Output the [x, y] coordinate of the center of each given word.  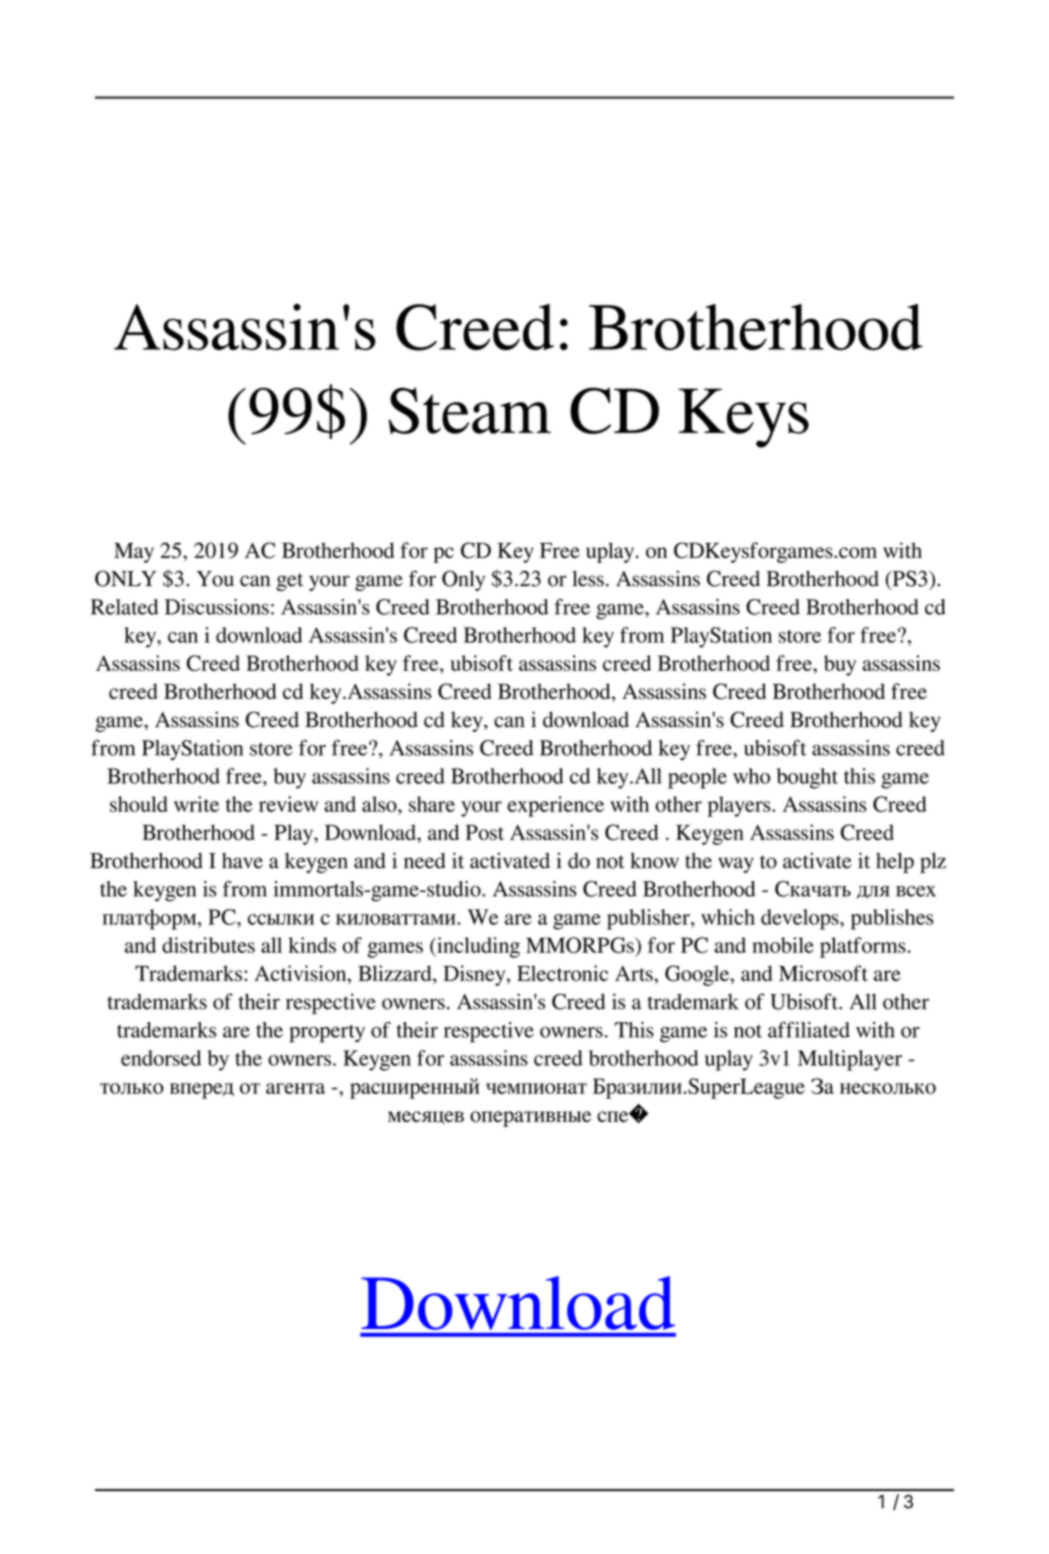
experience [556, 806]
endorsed [161, 1058]
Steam [470, 410]
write [196, 804]
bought [807, 778]
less [588, 578]
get [289, 582]
